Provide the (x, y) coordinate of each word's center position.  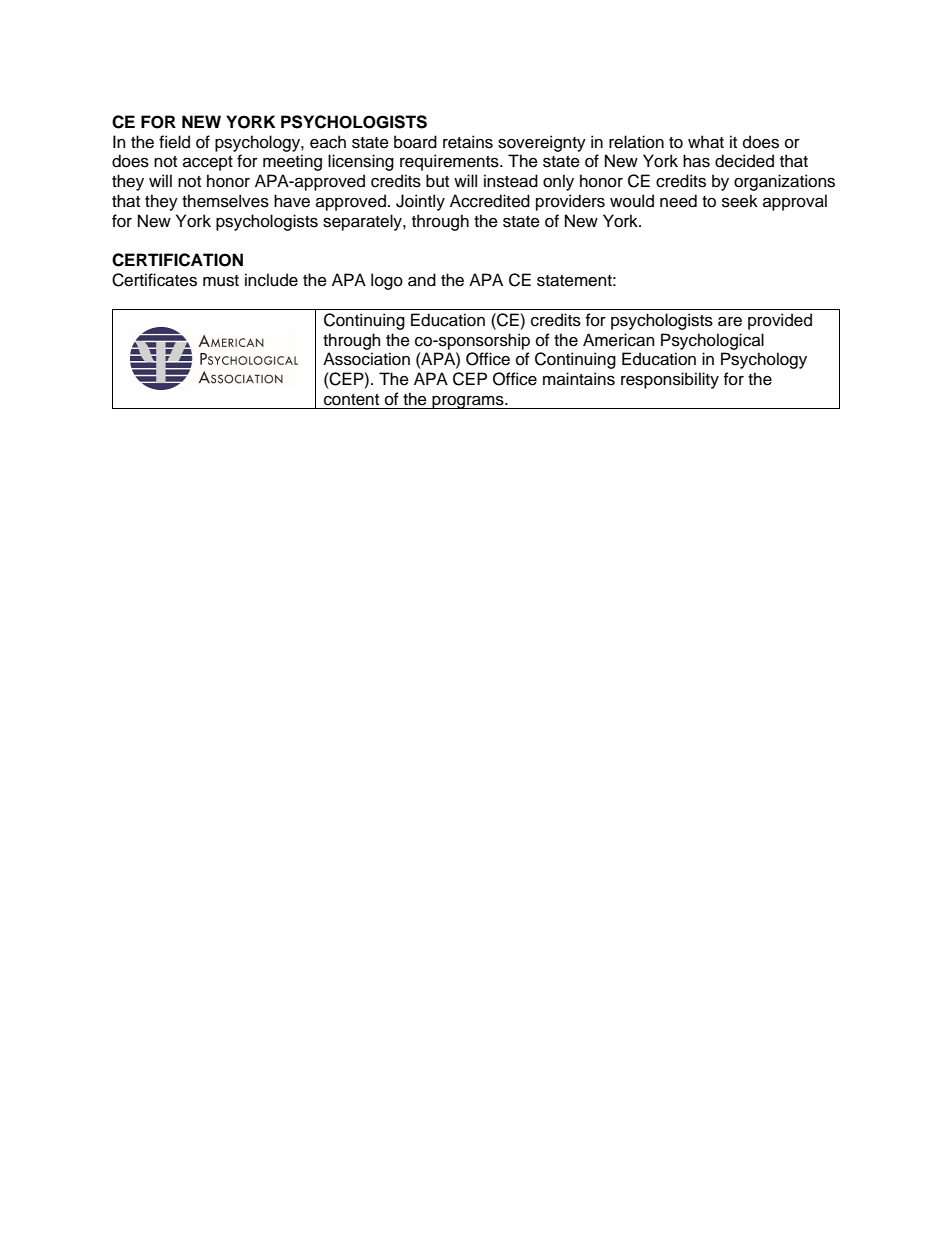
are (730, 321)
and (422, 280)
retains (468, 142)
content (351, 400)
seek (740, 201)
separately (363, 222)
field (174, 142)
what (706, 142)
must (221, 281)
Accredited (490, 201)
